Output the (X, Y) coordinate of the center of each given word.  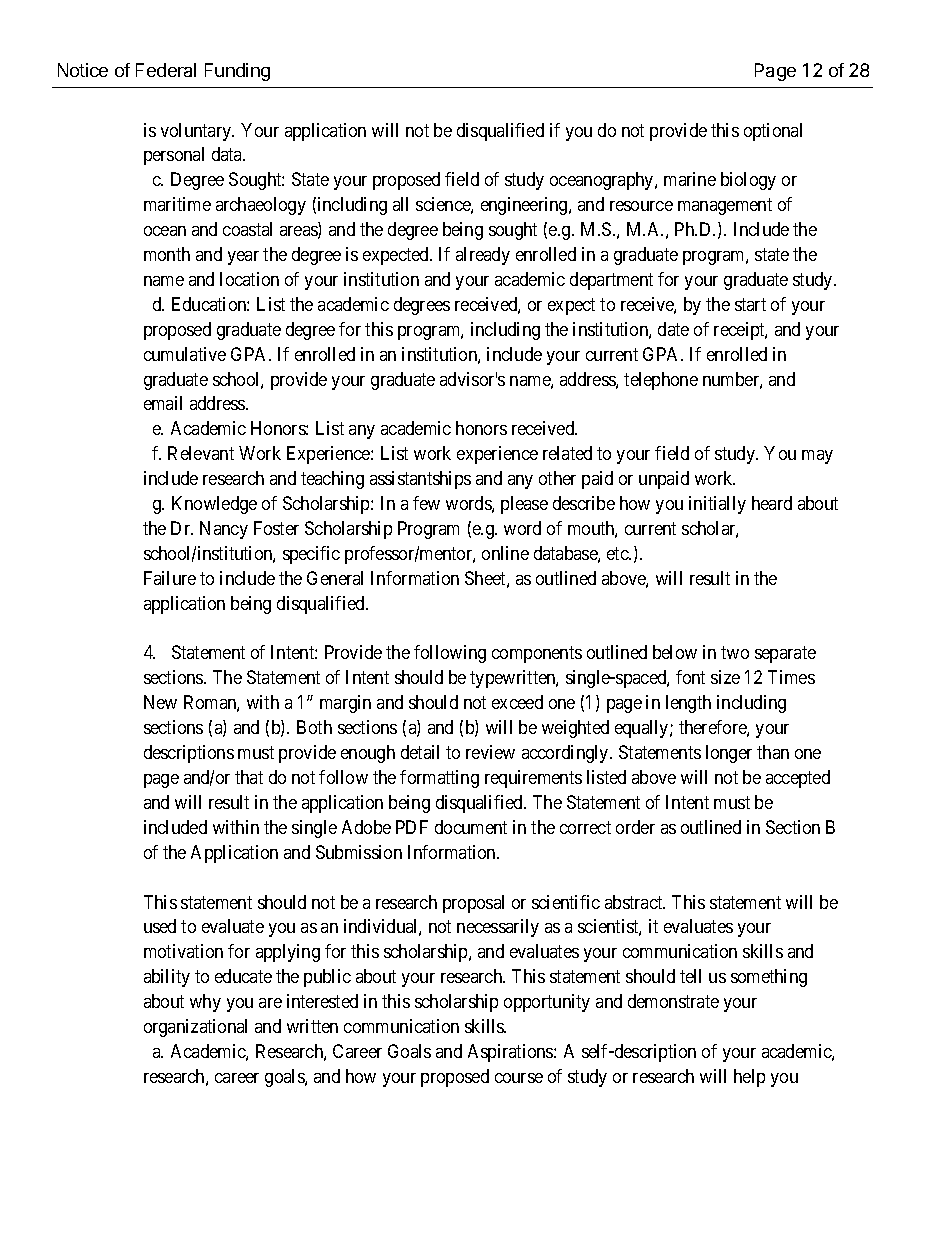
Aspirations (511, 1053)
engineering (525, 206)
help (749, 1078)
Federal (166, 70)
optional (773, 132)
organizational (195, 1028)
